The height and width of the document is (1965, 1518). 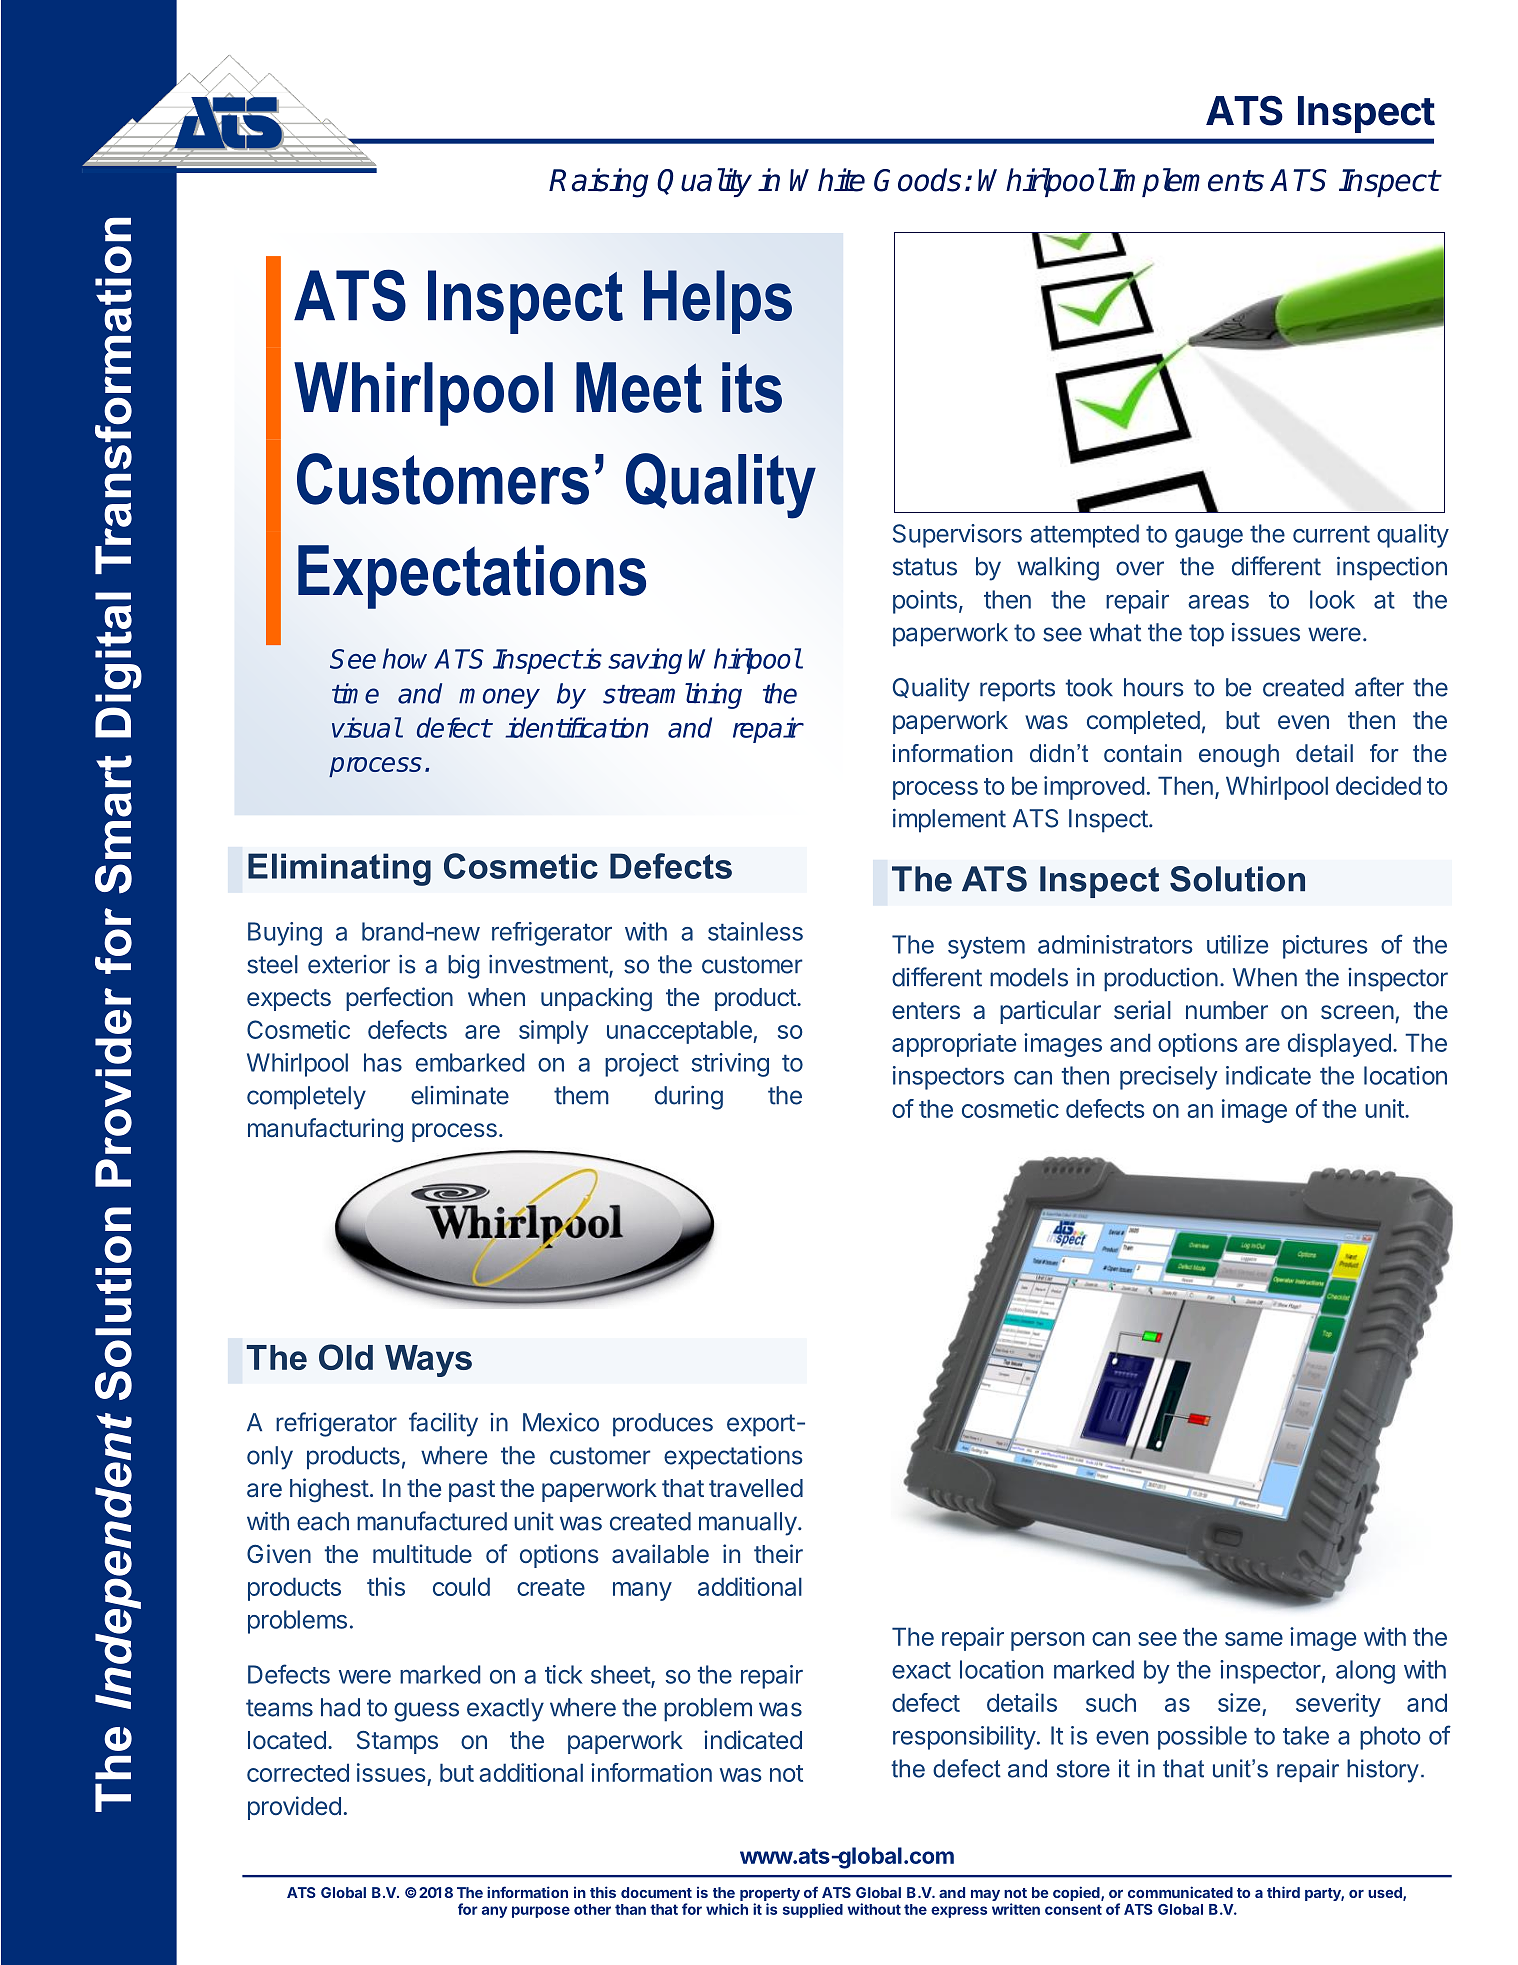 What do you see at coordinates (405, 658) in the document?
I see `how` at bounding box center [405, 658].
